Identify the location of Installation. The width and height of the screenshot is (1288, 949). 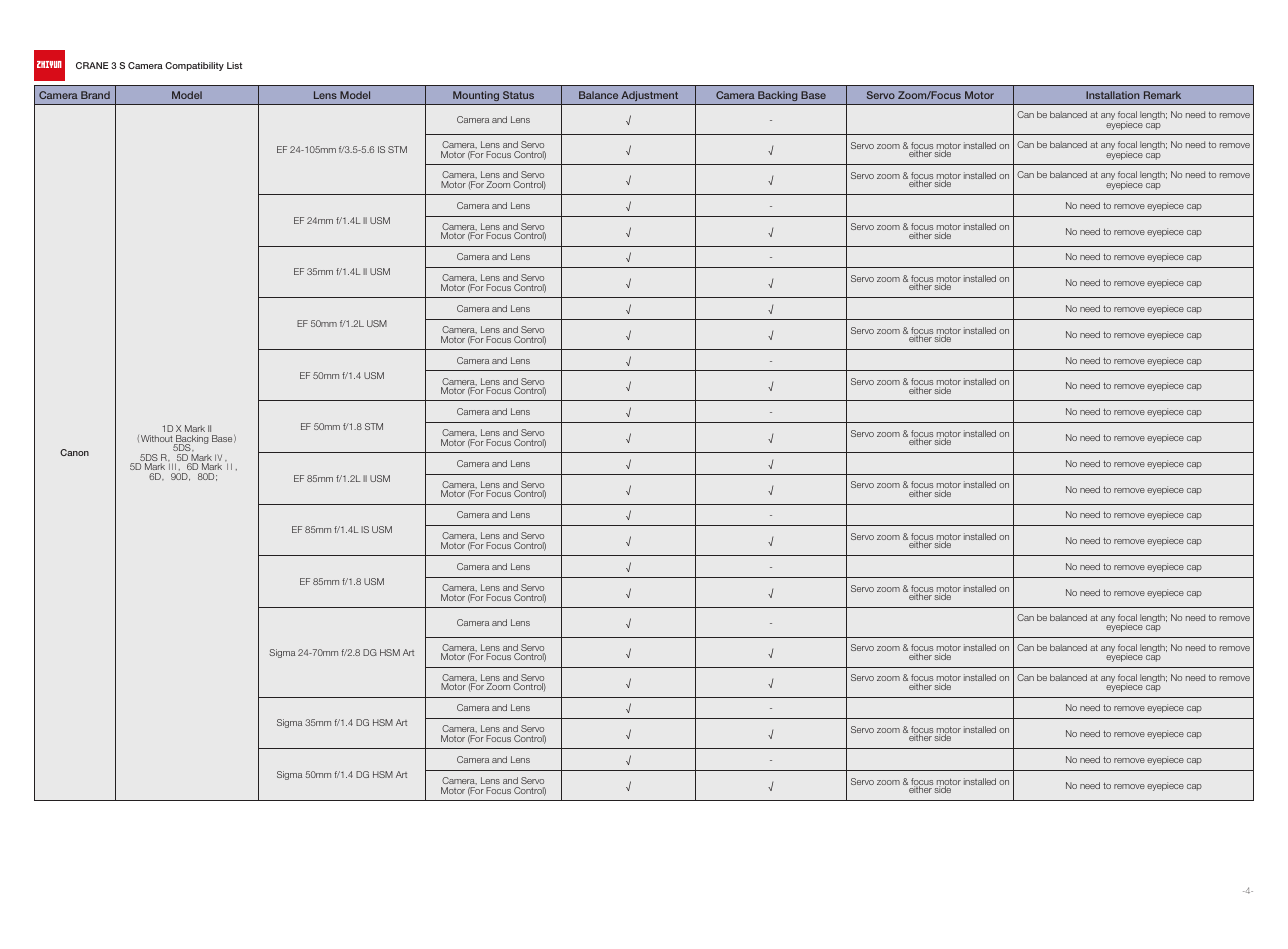
(1112, 95).
